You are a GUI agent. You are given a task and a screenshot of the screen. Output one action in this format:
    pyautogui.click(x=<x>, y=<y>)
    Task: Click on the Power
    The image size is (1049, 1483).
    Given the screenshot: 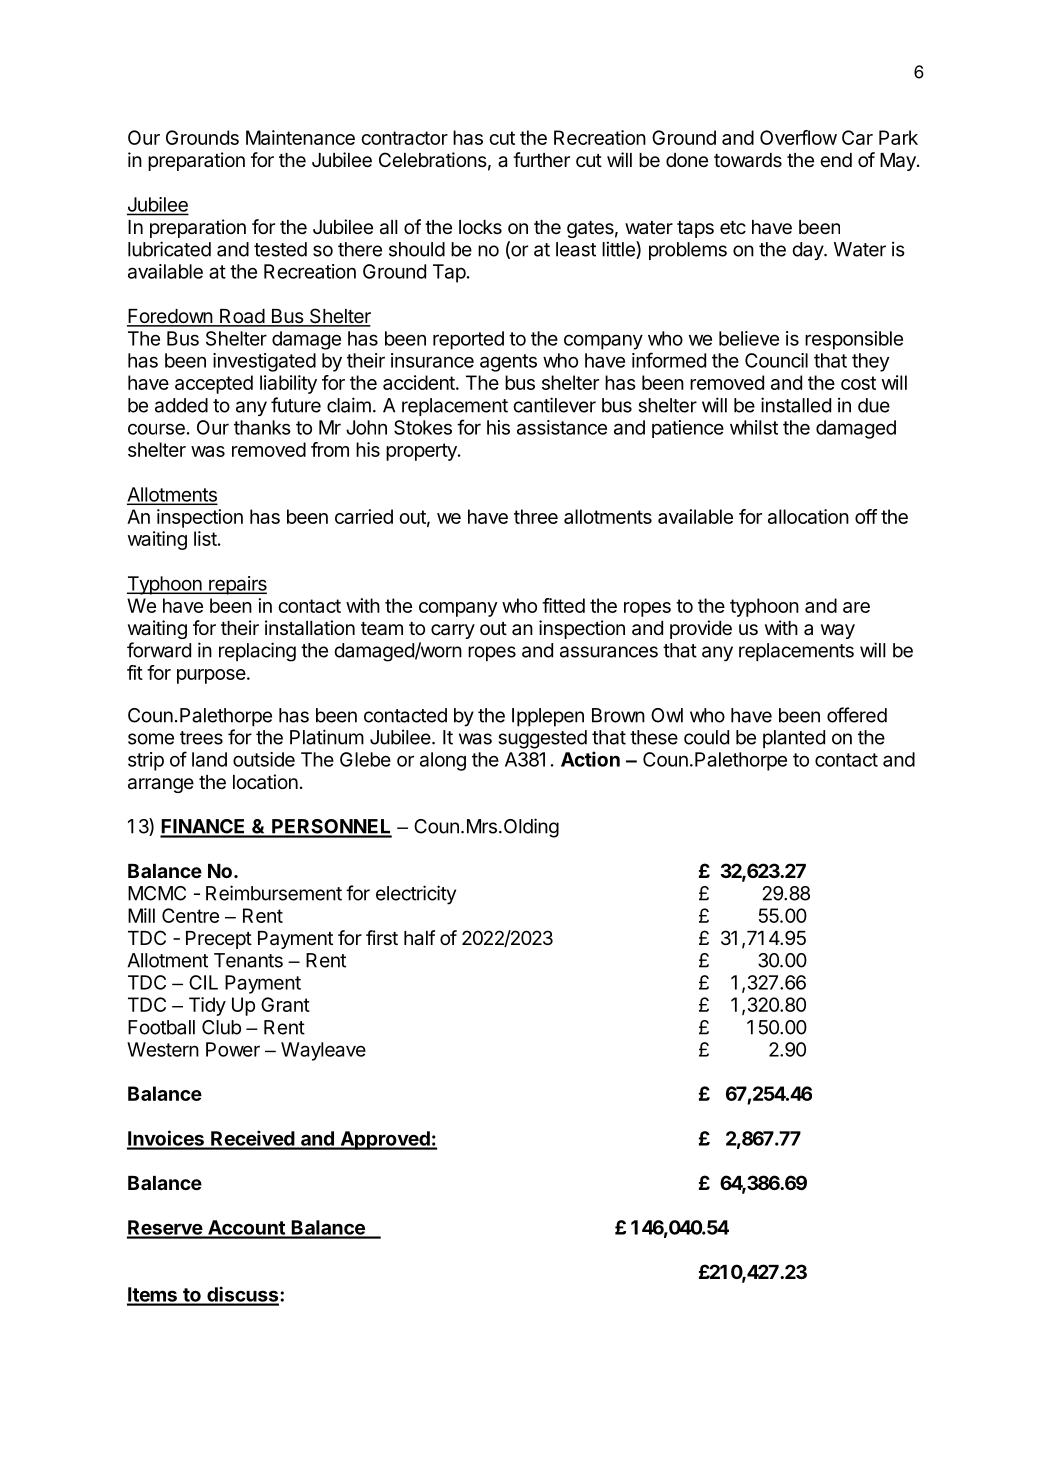 What is the action you would take?
    pyautogui.click(x=233, y=1049)
